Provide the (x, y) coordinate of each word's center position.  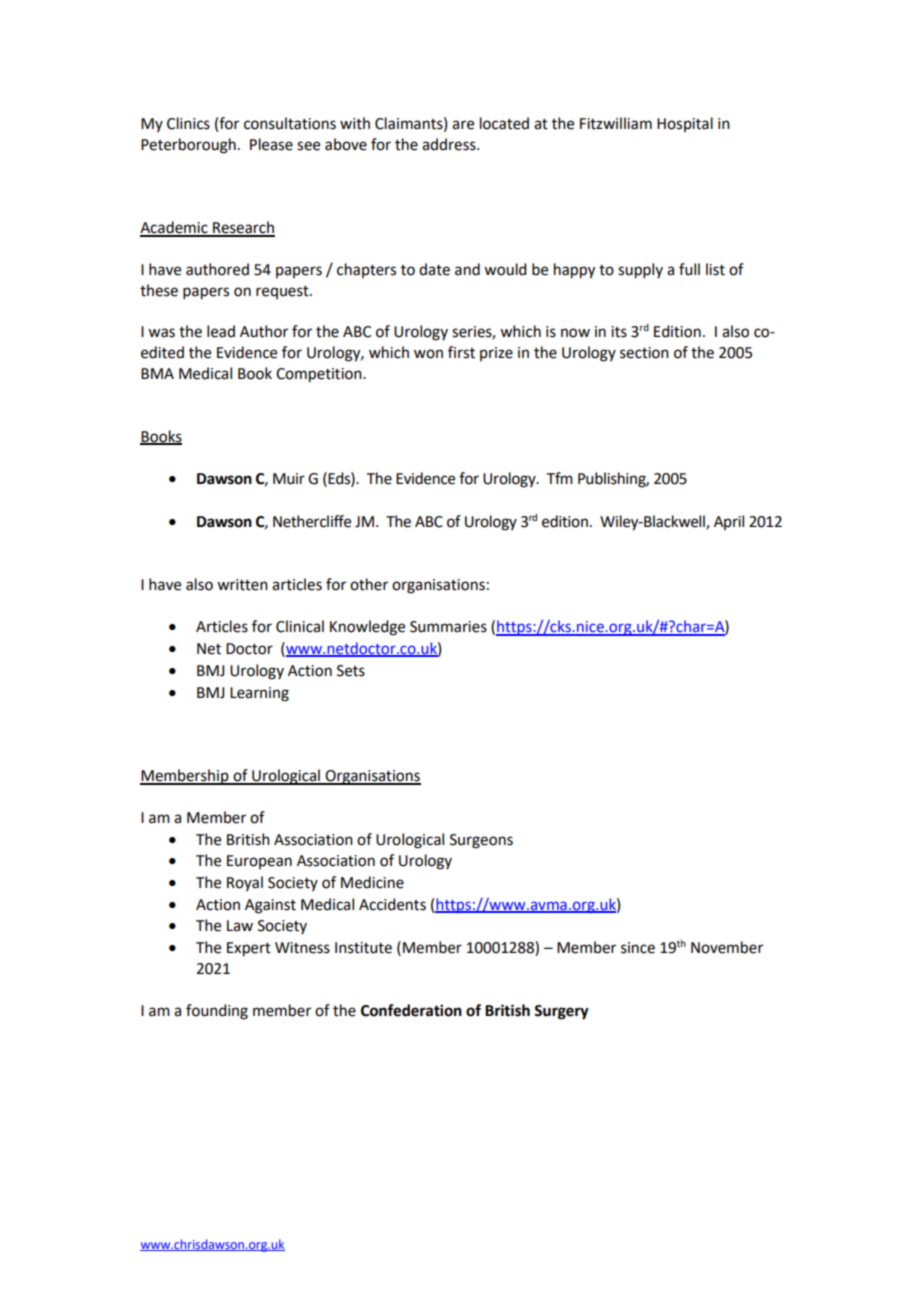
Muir (289, 479)
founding (217, 1012)
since (638, 948)
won (428, 354)
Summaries (448, 627)
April (729, 522)
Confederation (411, 1010)
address (450, 144)
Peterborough (188, 146)
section (644, 353)
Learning (259, 694)
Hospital (685, 124)
